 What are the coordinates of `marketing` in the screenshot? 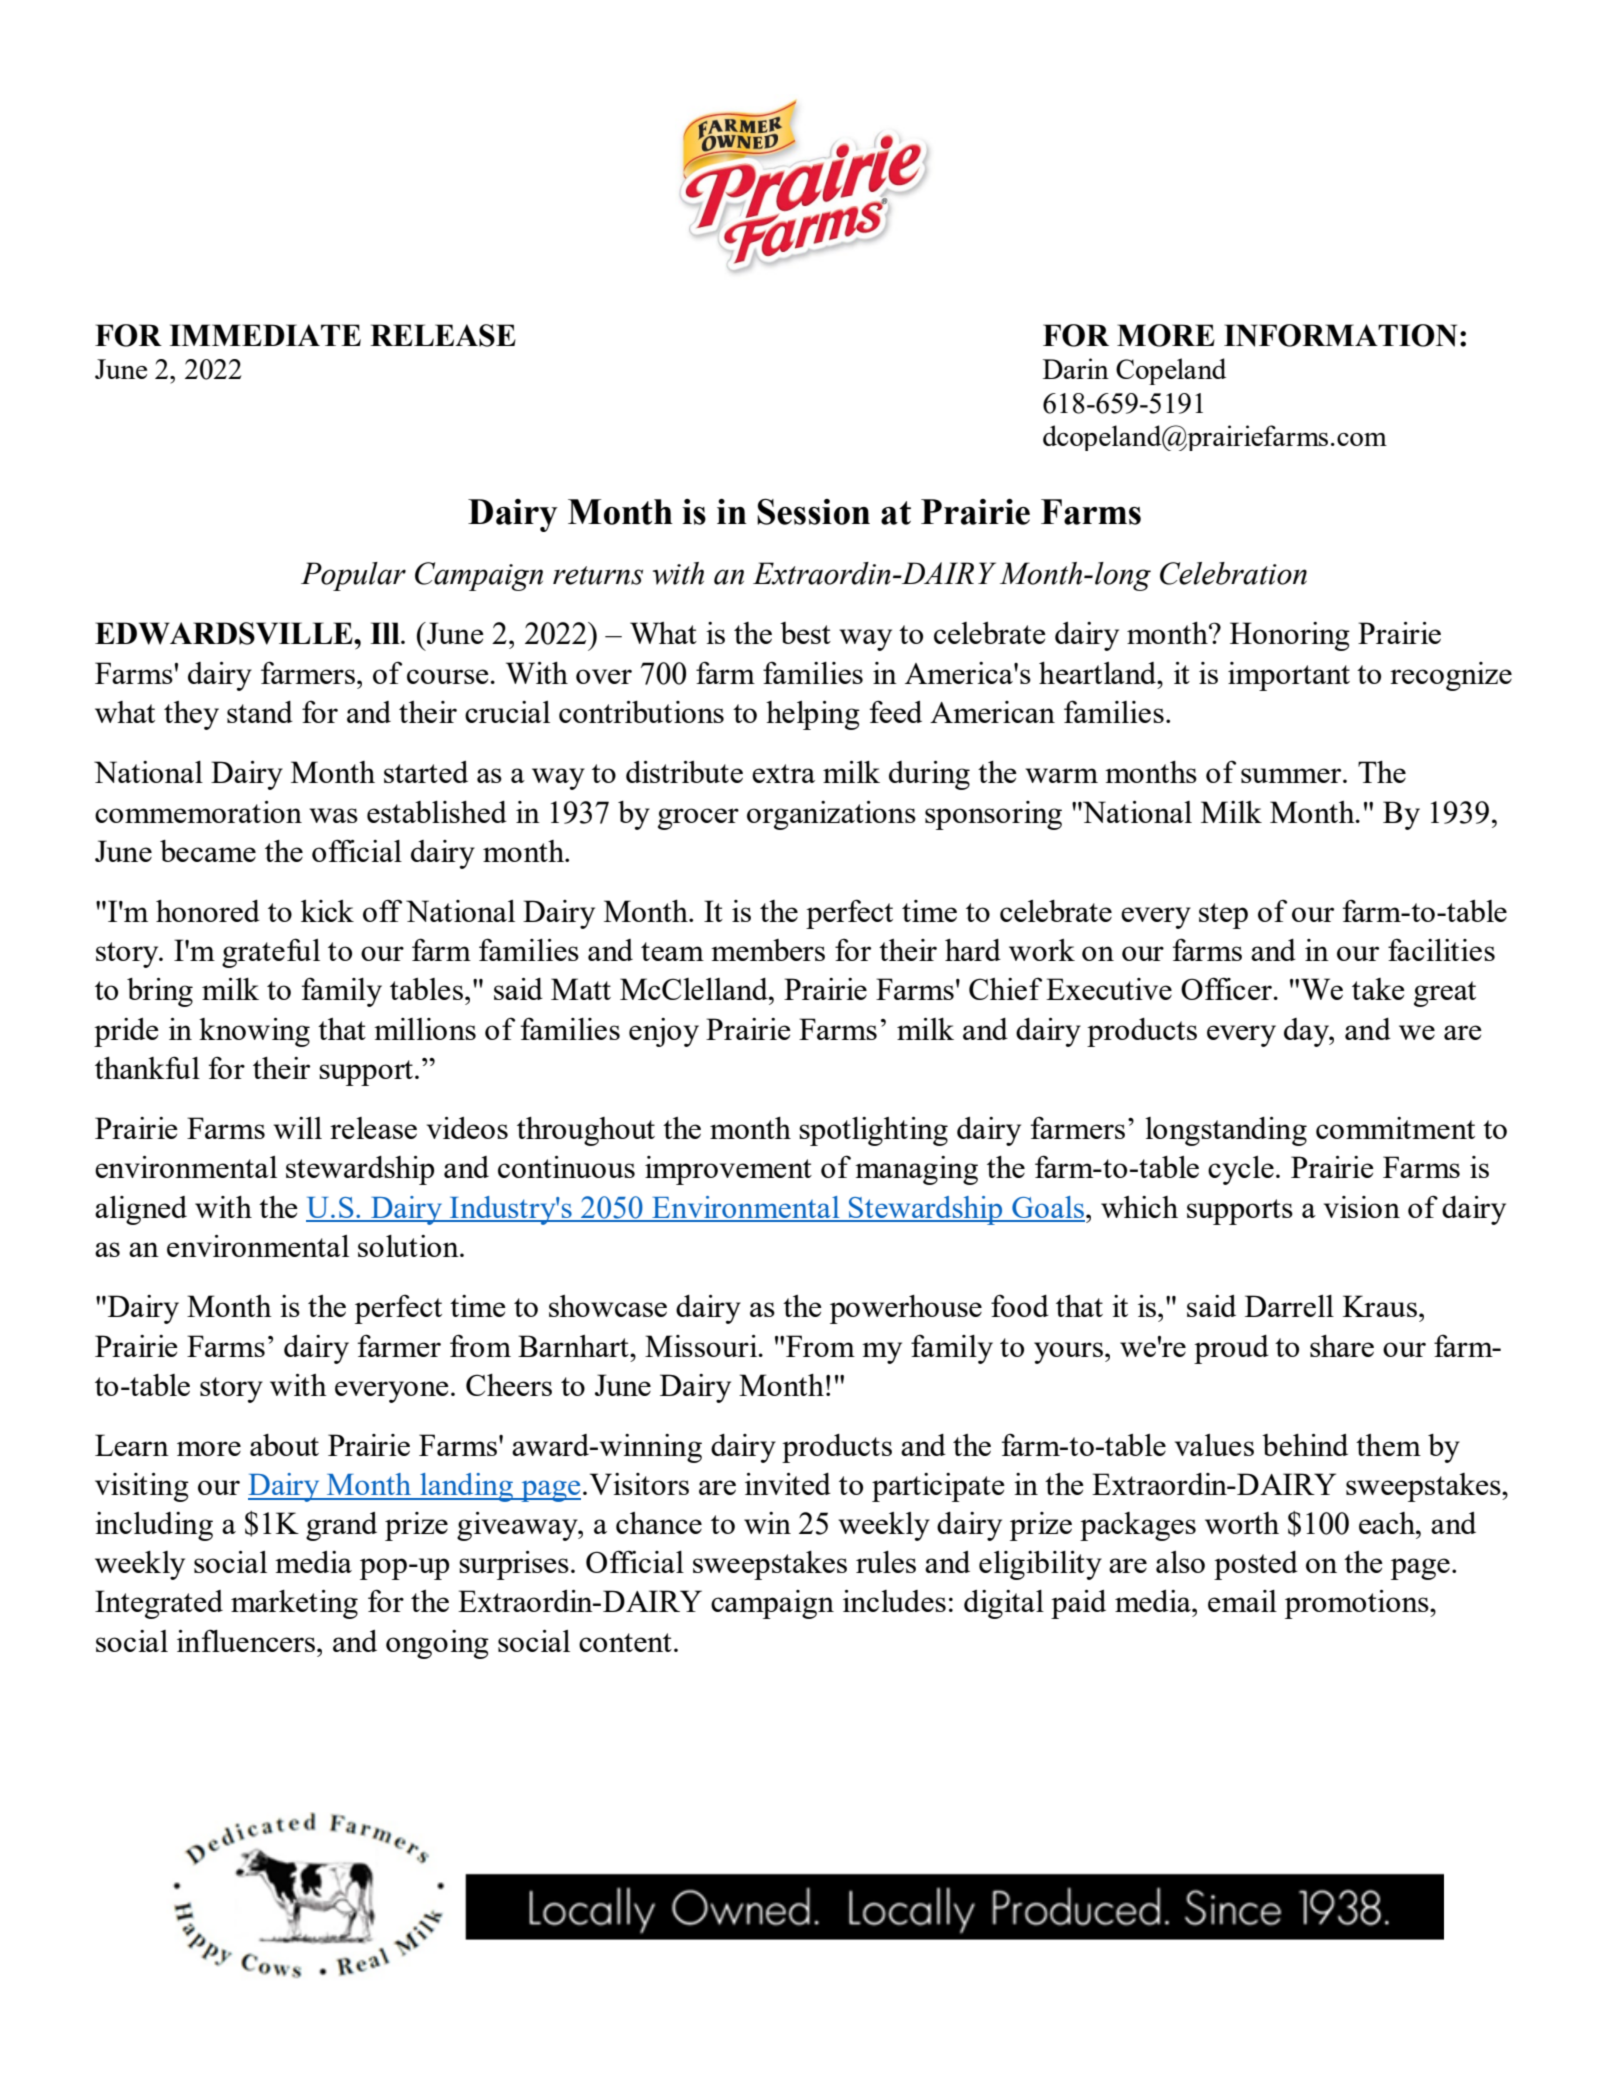 It's located at (294, 1604).
